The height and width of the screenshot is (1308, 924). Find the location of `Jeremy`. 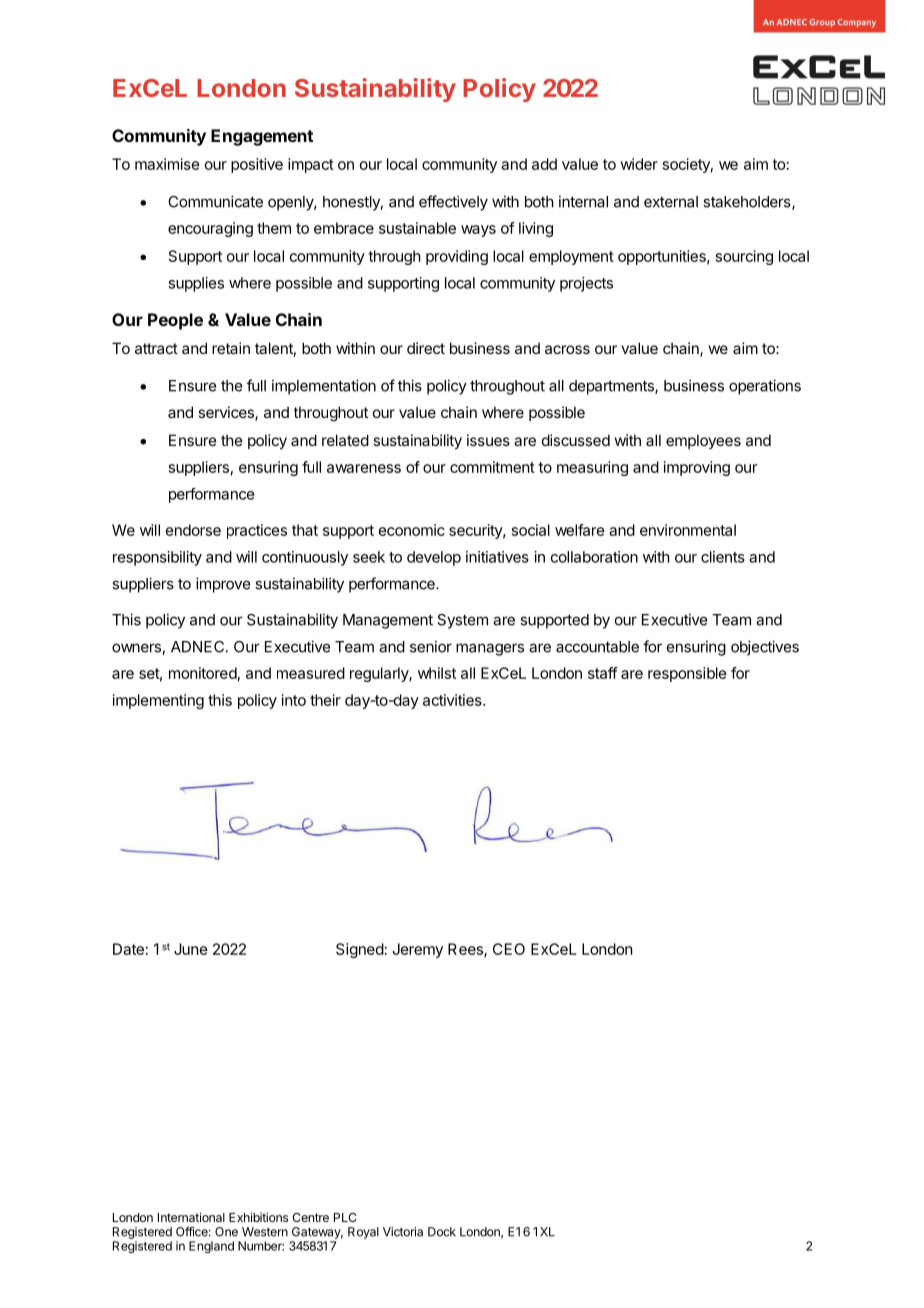

Jeremy is located at coordinates (417, 950).
